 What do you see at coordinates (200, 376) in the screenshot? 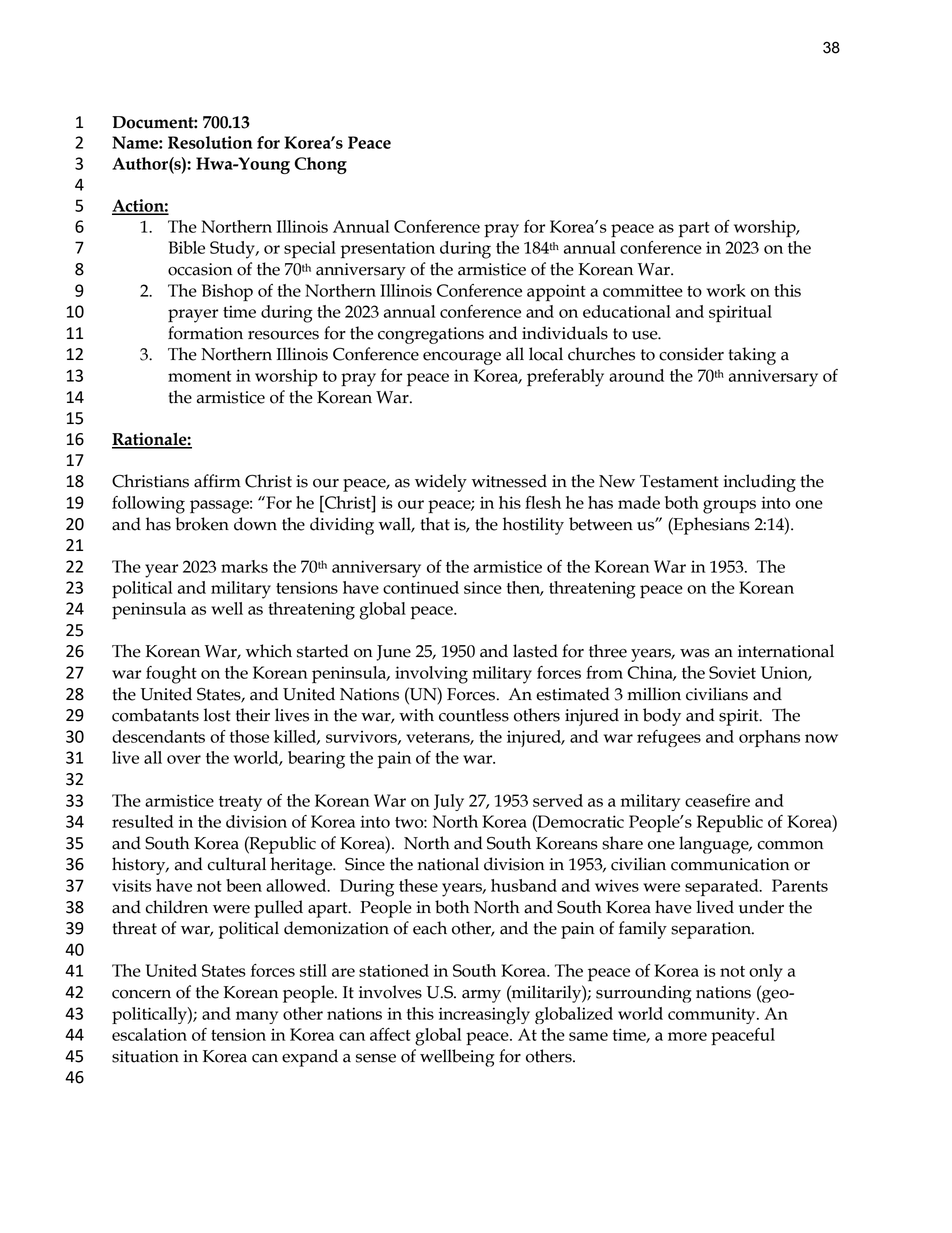
I see `moment` at bounding box center [200, 376].
